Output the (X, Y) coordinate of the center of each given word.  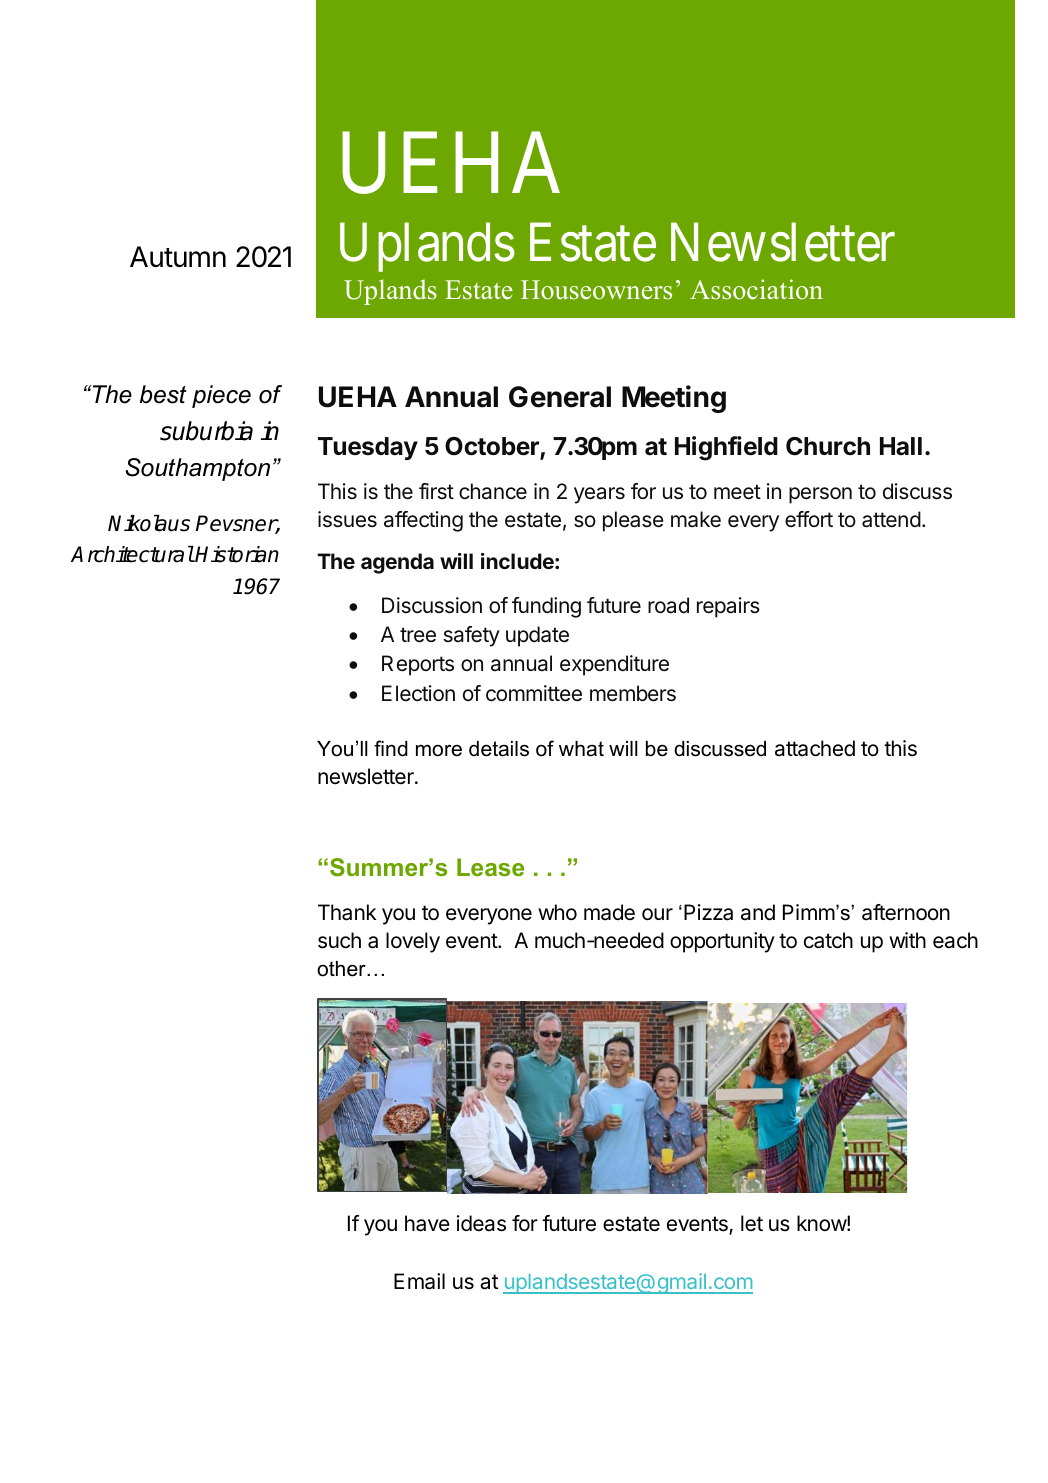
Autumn (178, 256)
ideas (481, 1223)
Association (756, 289)
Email (419, 1281)
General (560, 397)
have (427, 1223)
